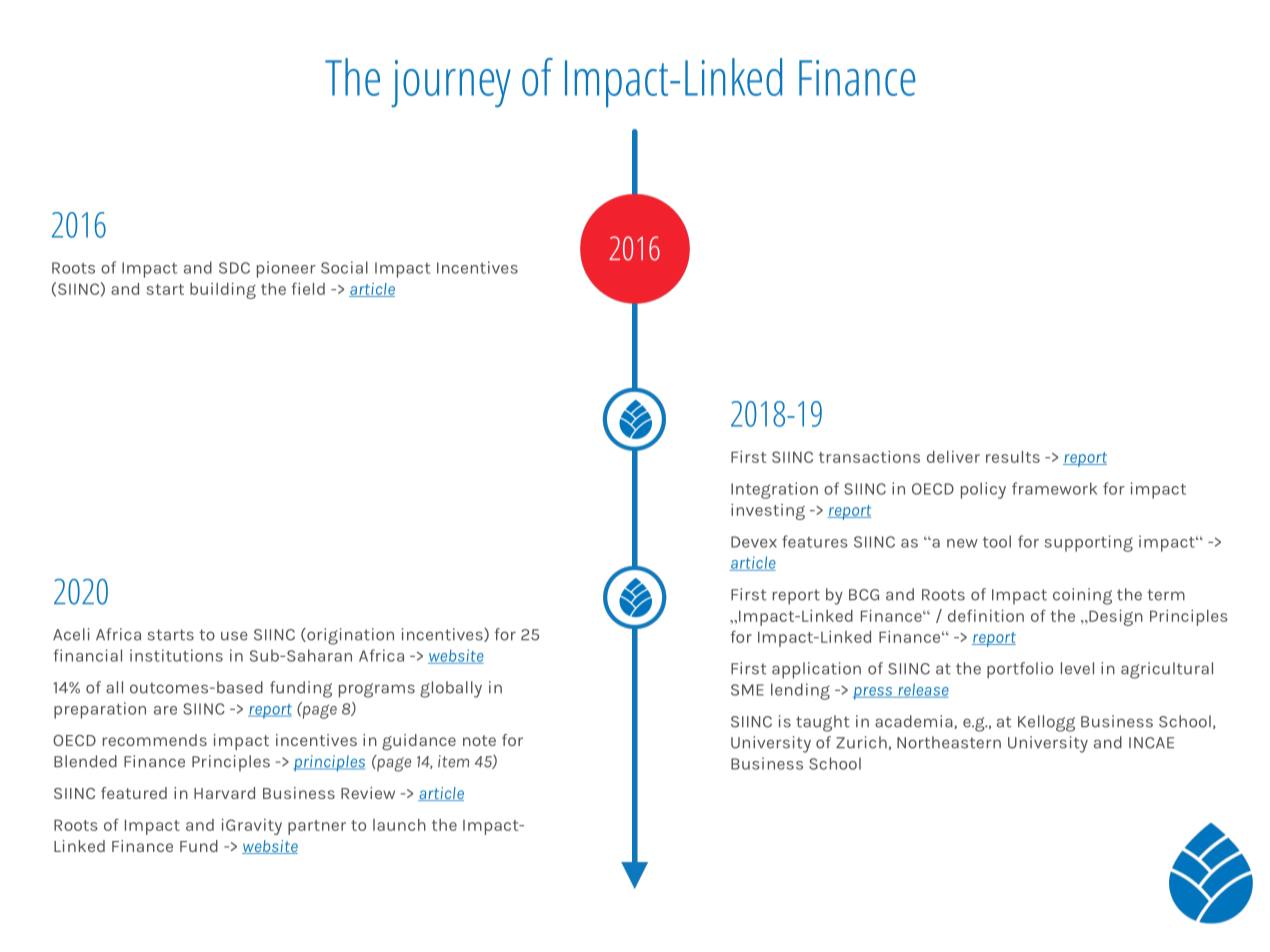 Image resolution: width=1270 pixels, height=952 pixels. What do you see at coordinates (223, 290) in the screenshot?
I see `building` at bounding box center [223, 290].
